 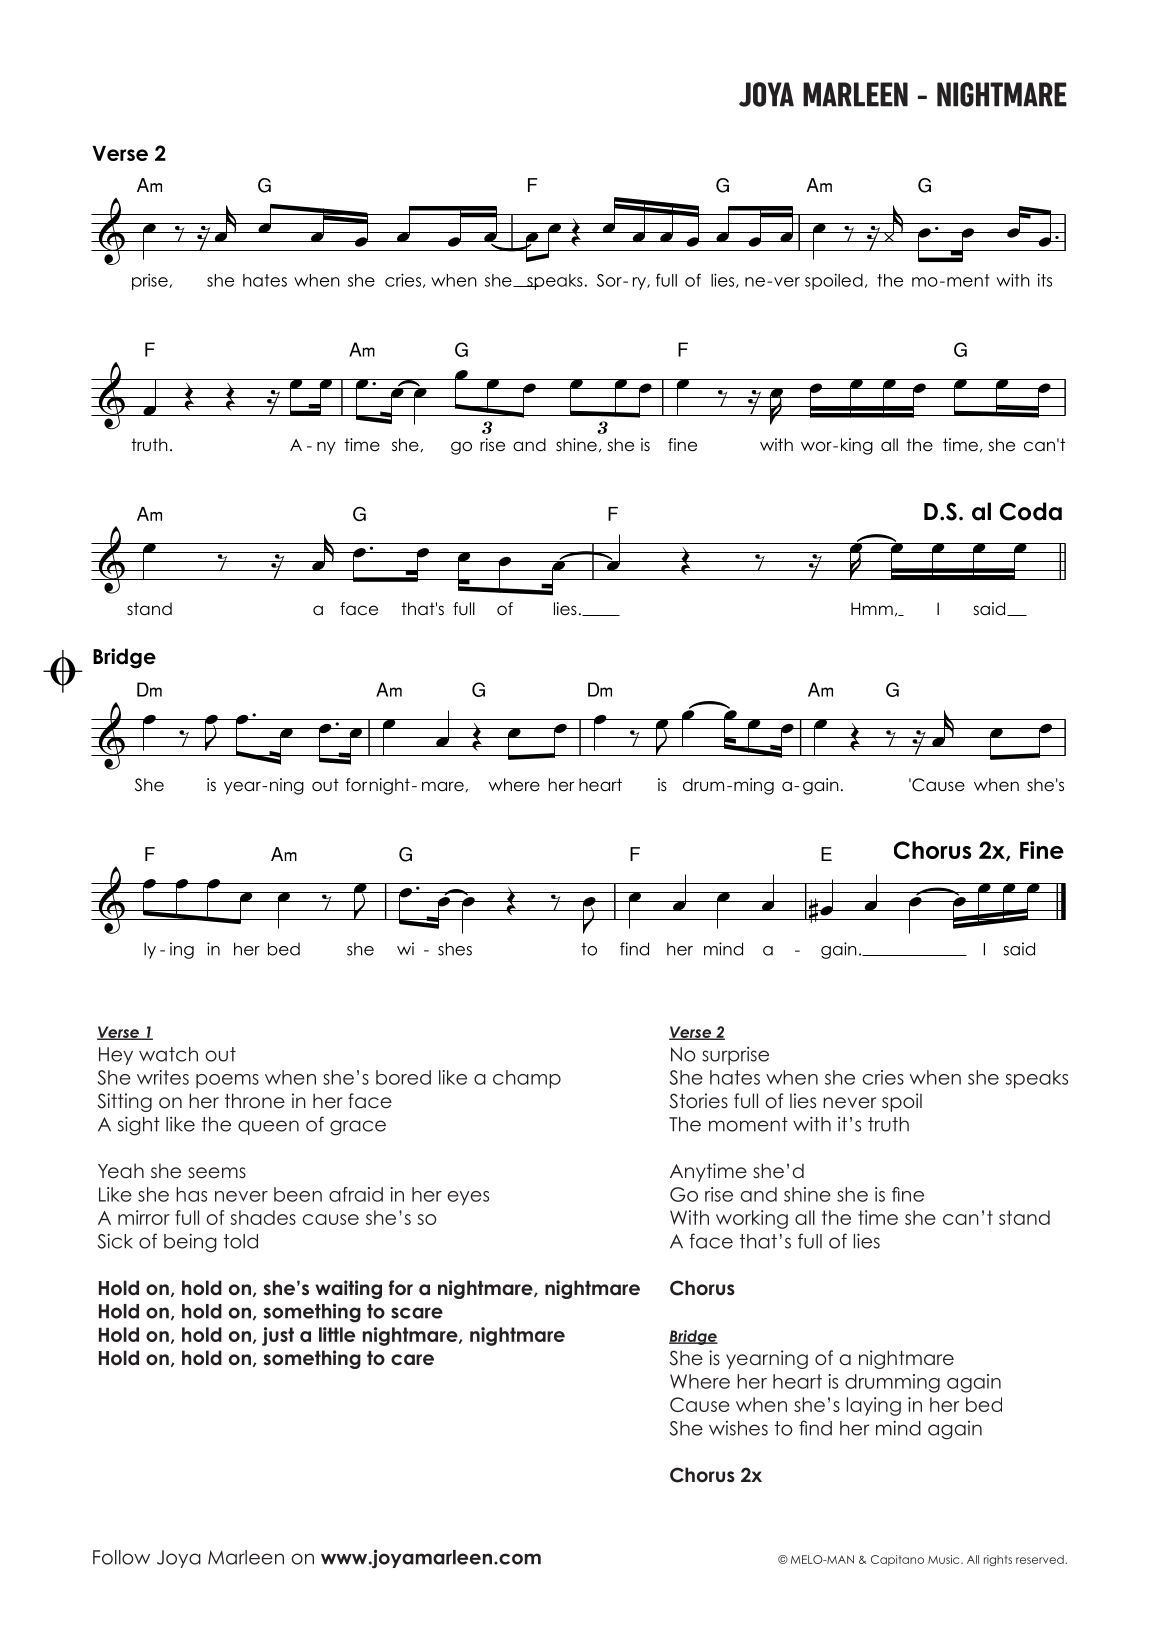 I want to click on Follow, so click(x=121, y=1557).
